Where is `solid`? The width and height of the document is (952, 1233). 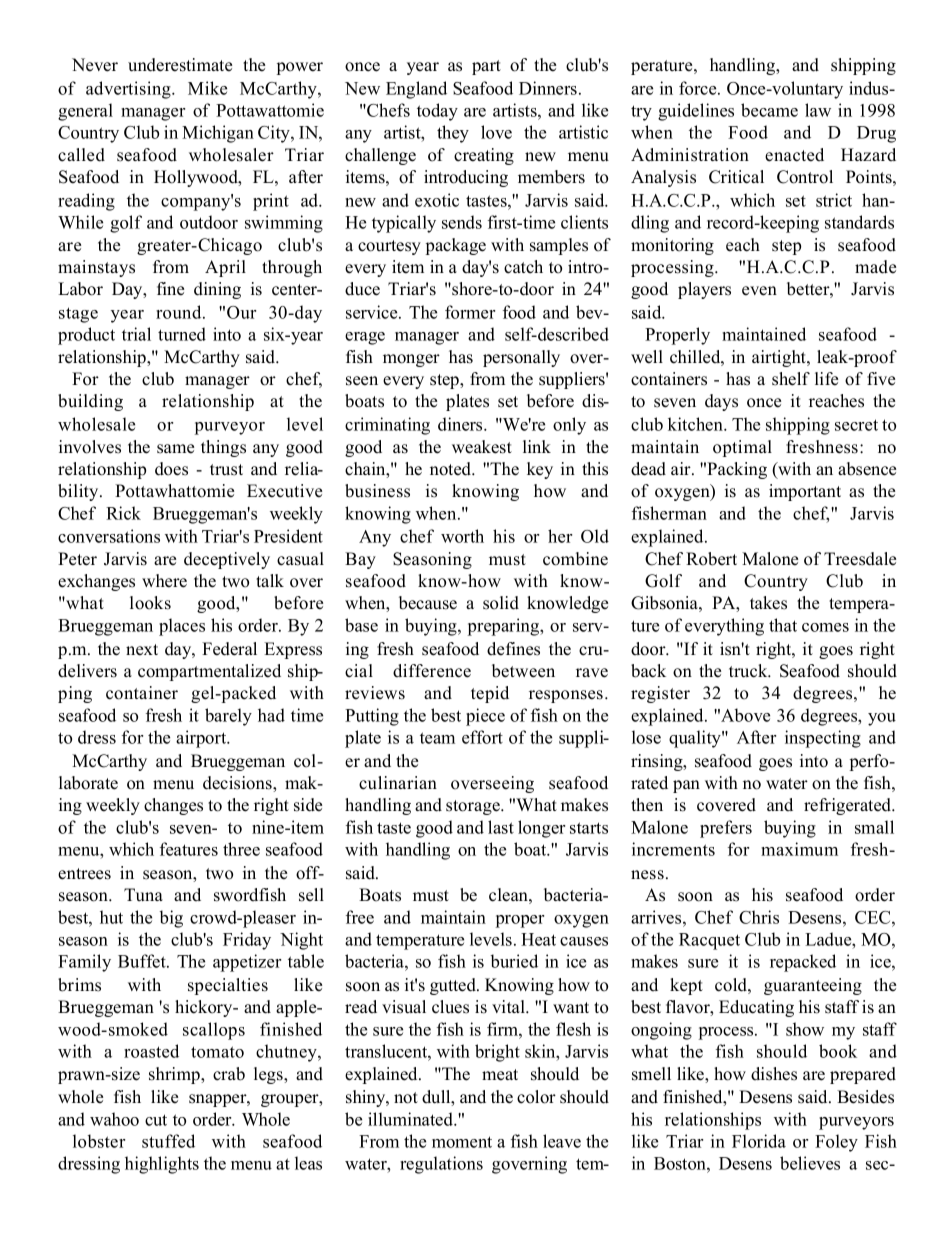 solid is located at coordinates (501, 603).
